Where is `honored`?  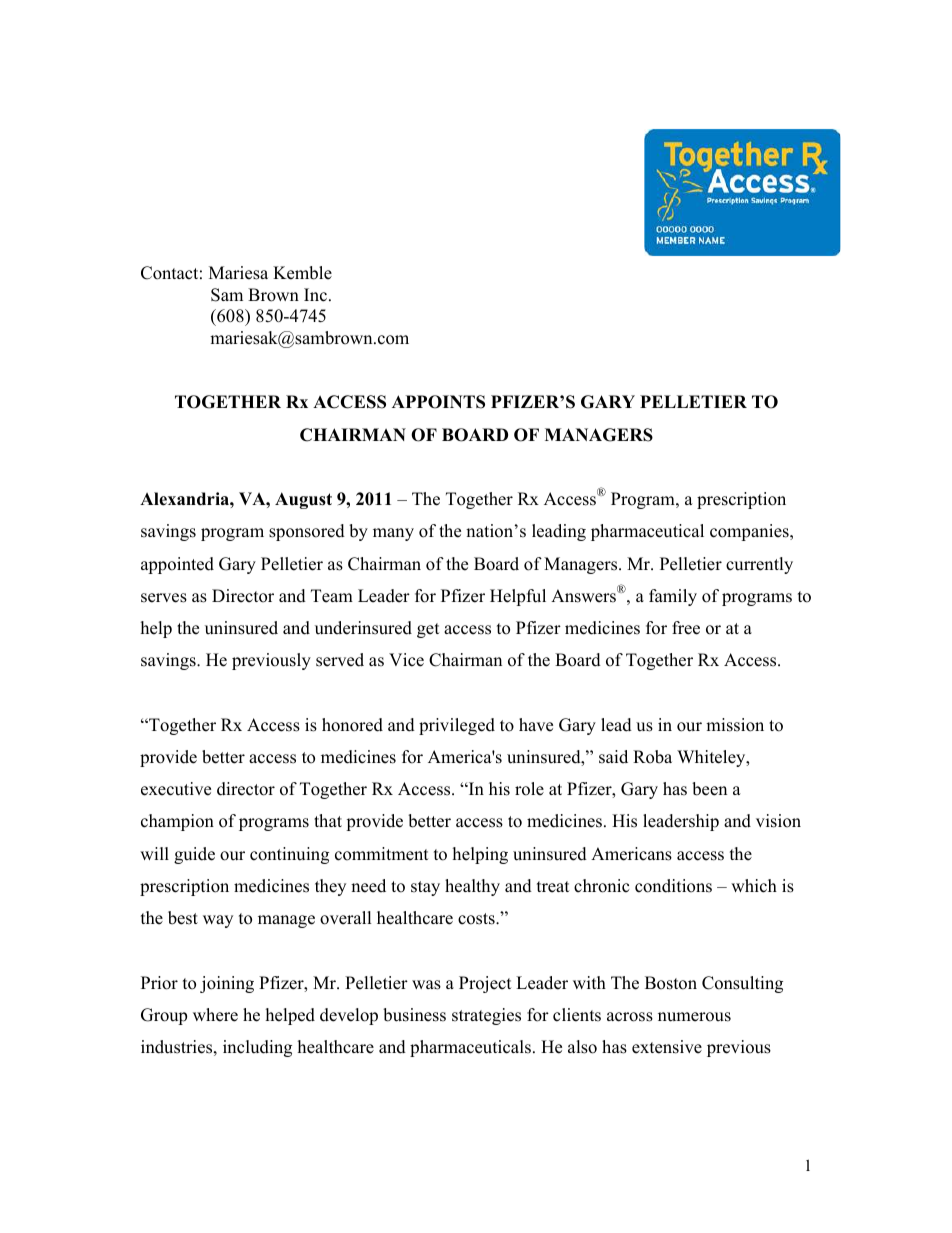
honored is located at coordinates (352, 725).
